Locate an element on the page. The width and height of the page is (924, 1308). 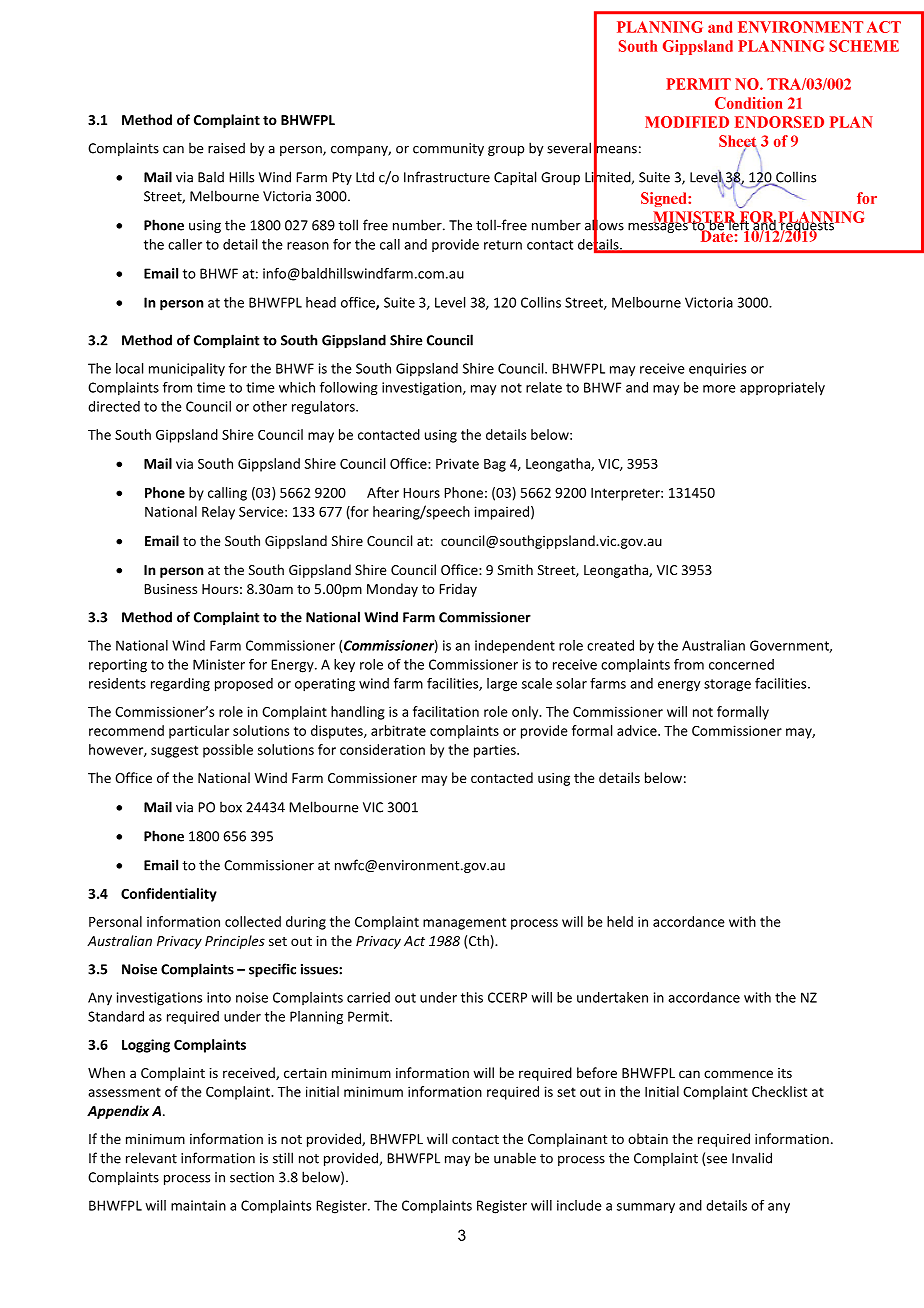
allows is located at coordinates (604, 225).
